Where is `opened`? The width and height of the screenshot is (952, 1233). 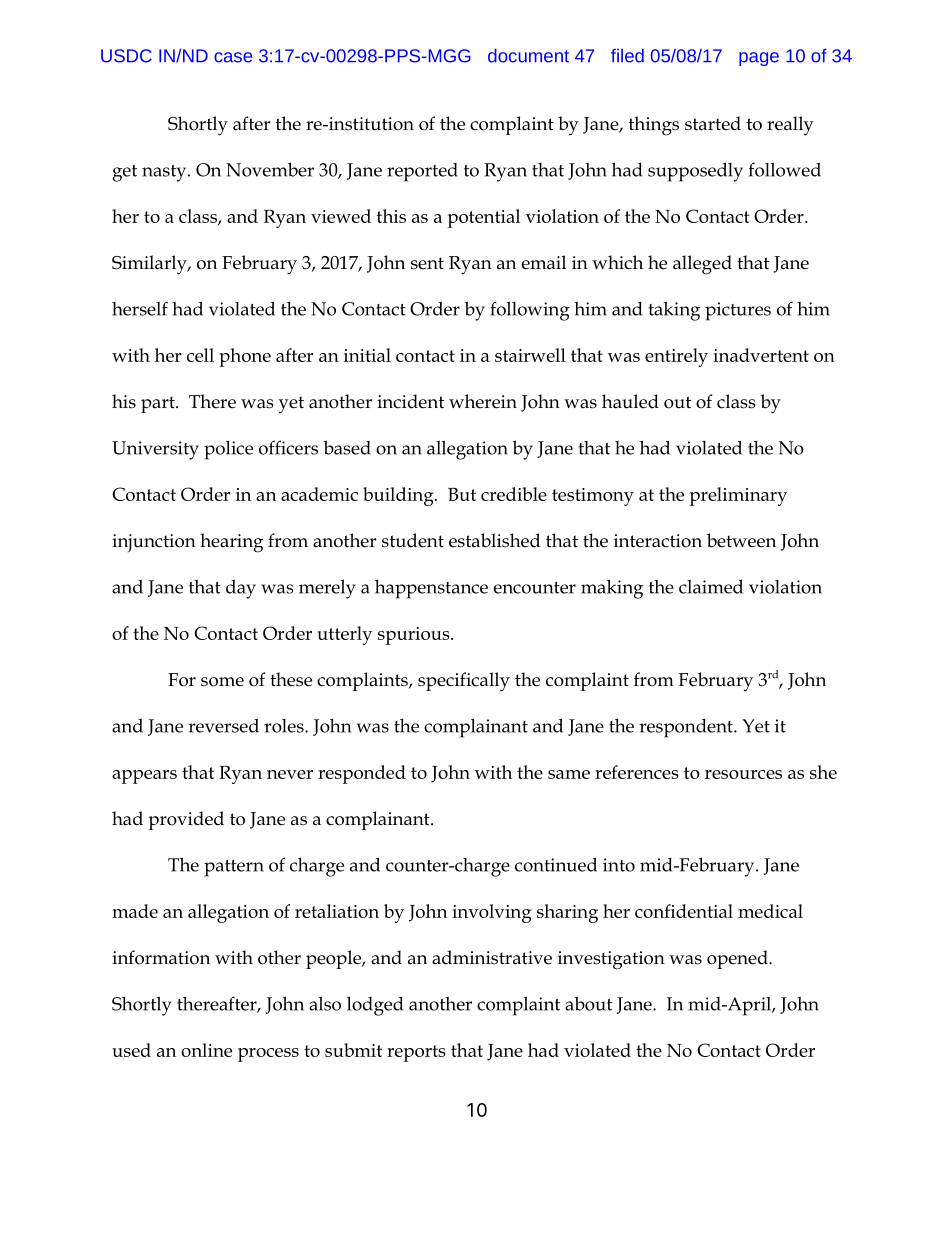
opened is located at coordinates (738, 959).
